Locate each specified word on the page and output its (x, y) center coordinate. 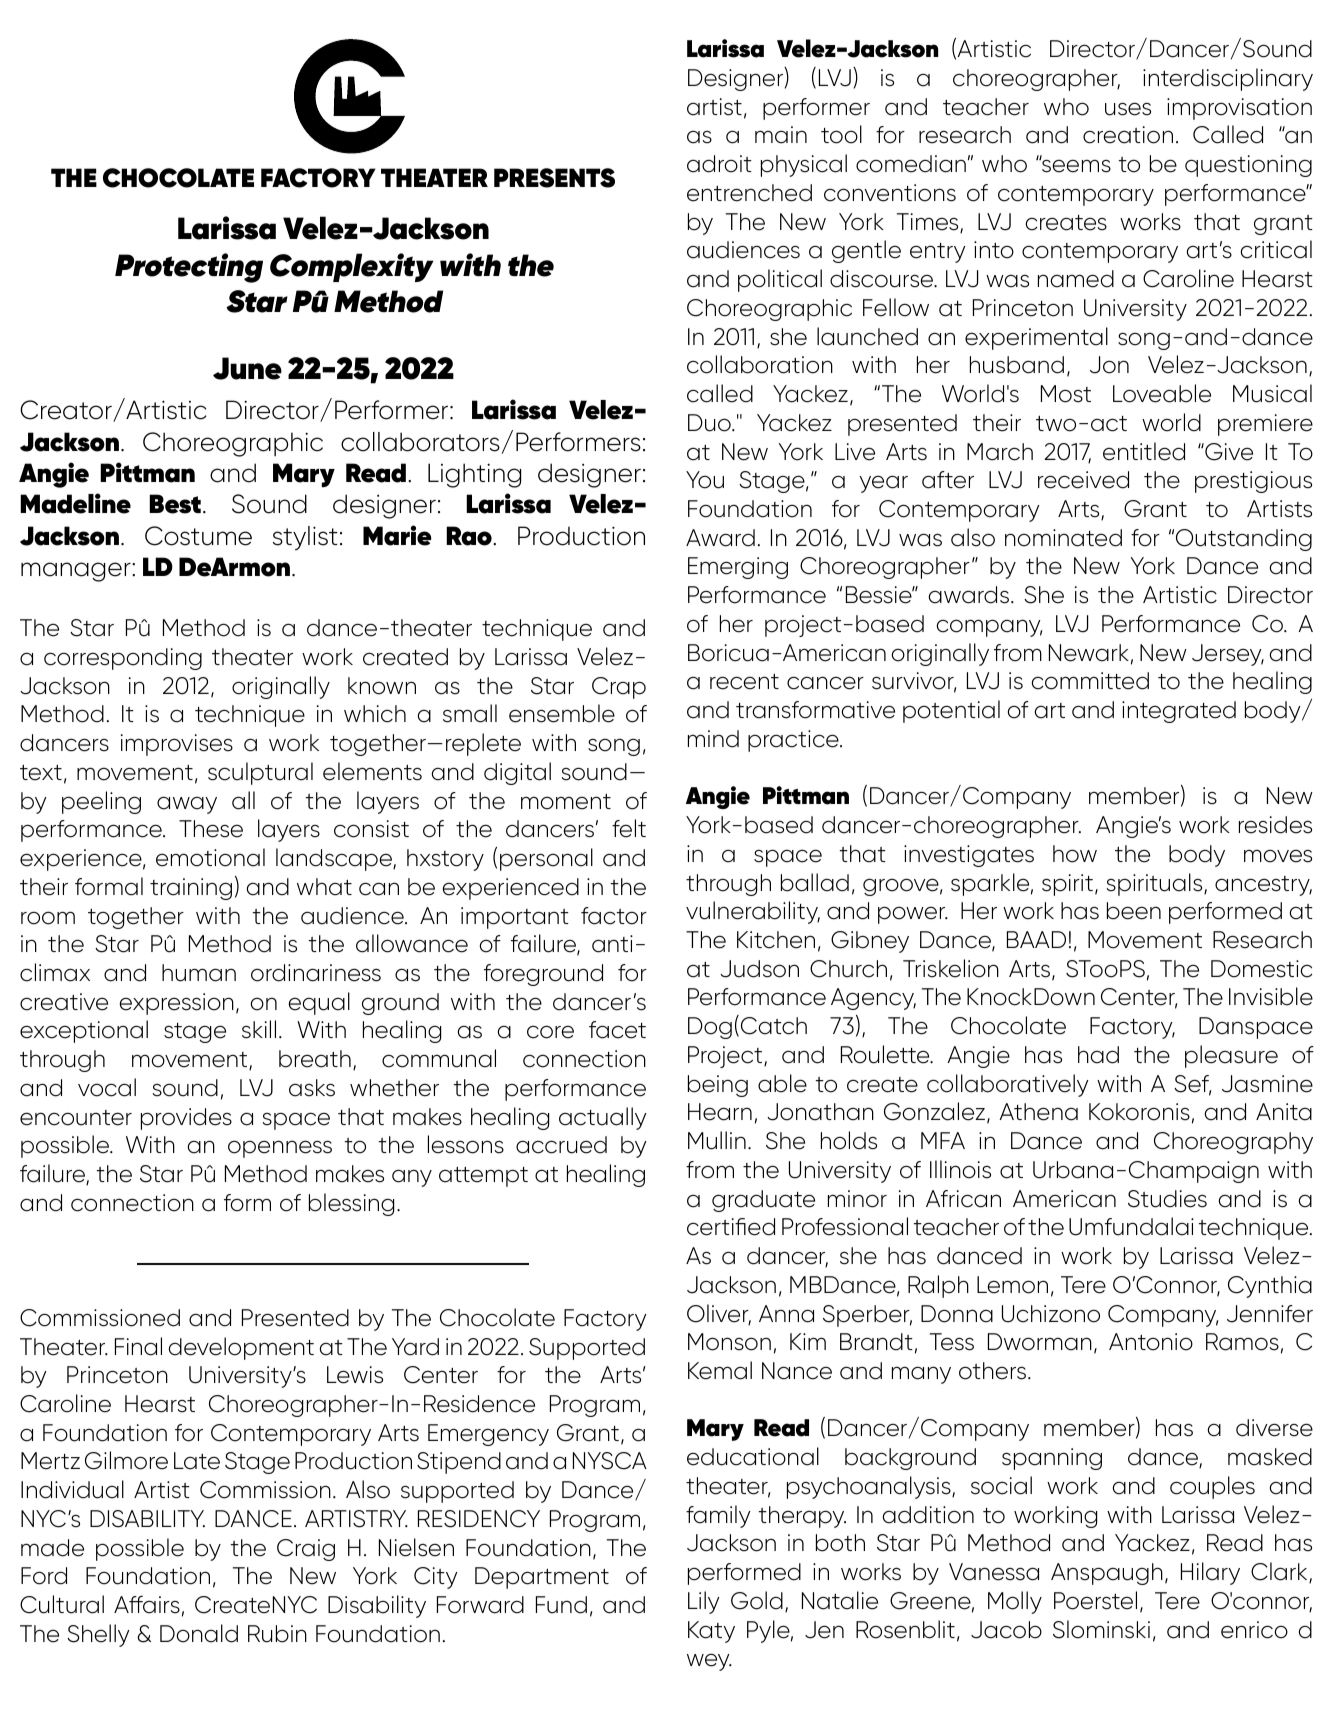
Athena (1038, 1112)
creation (1128, 135)
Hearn (720, 1112)
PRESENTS (554, 178)
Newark (1089, 653)
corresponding (123, 659)
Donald (199, 1633)
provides (186, 1119)
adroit (719, 164)
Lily (704, 1602)
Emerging (738, 568)
